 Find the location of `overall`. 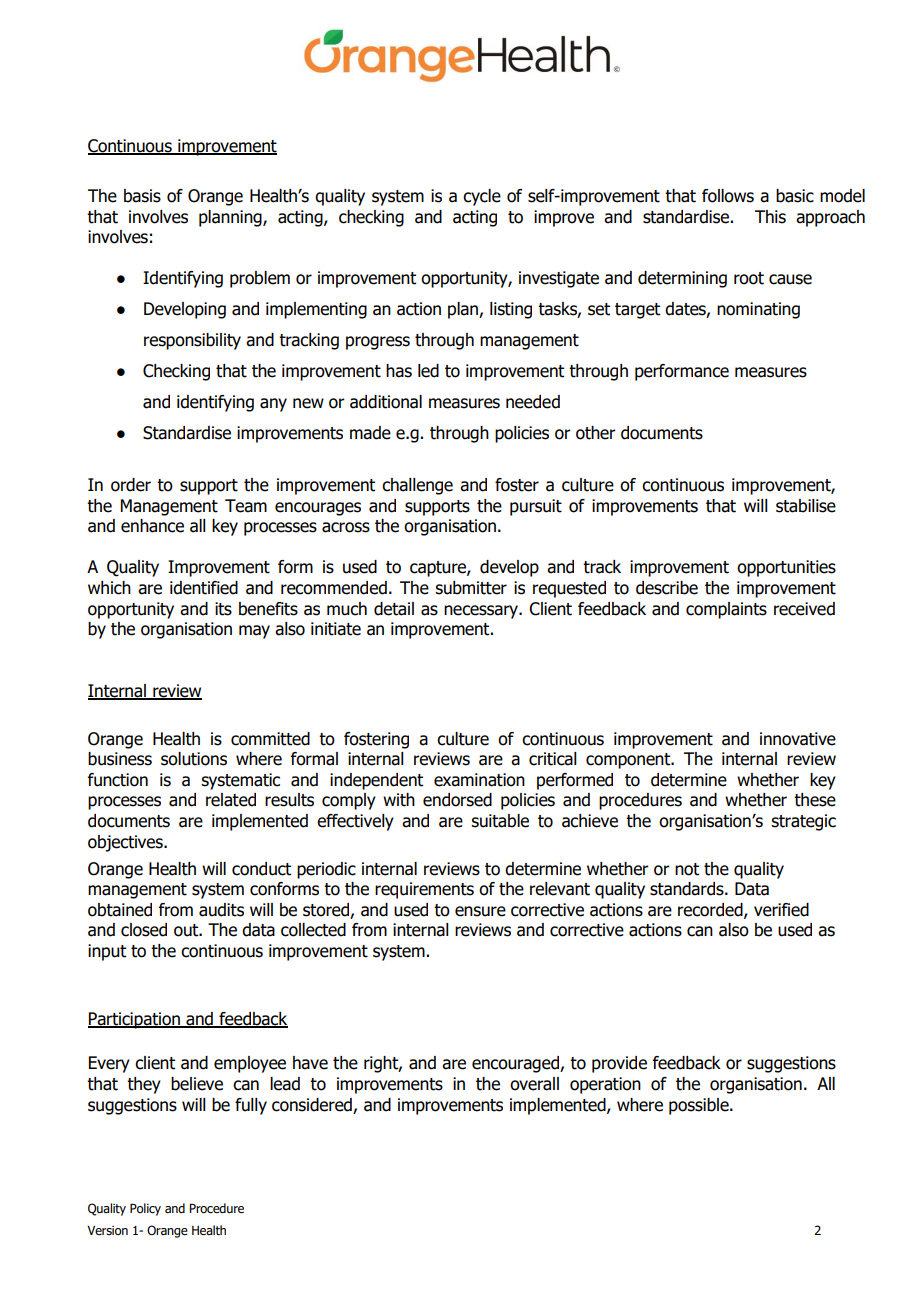

overall is located at coordinates (534, 1084).
